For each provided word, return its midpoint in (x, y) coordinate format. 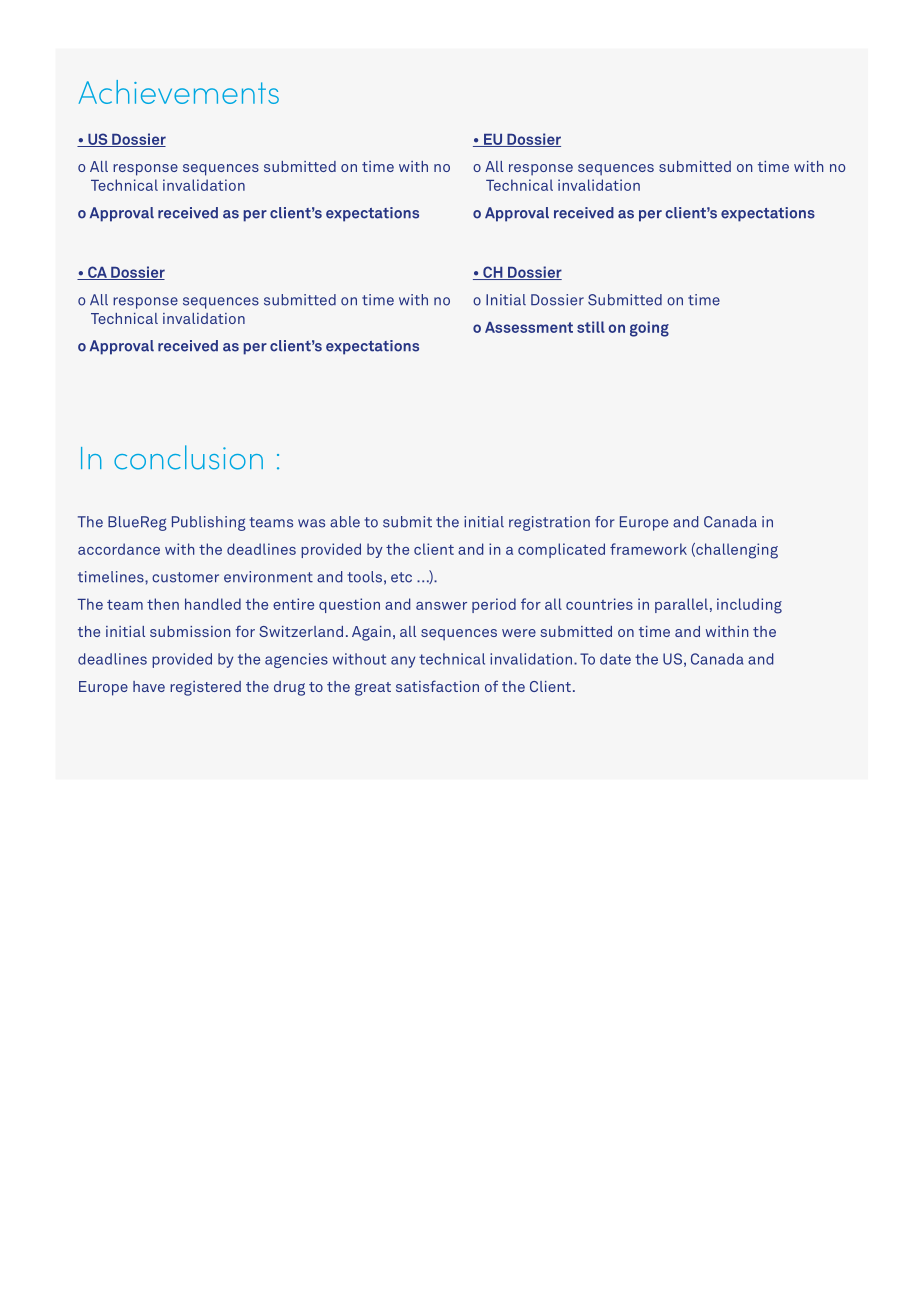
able (345, 522)
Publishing (209, 523)
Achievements (179, 92)
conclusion (188, 457)
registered (205, 688)
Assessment (529, 327)
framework (648, 549)
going (649, 329)
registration (549, 523)
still (591, 327)
